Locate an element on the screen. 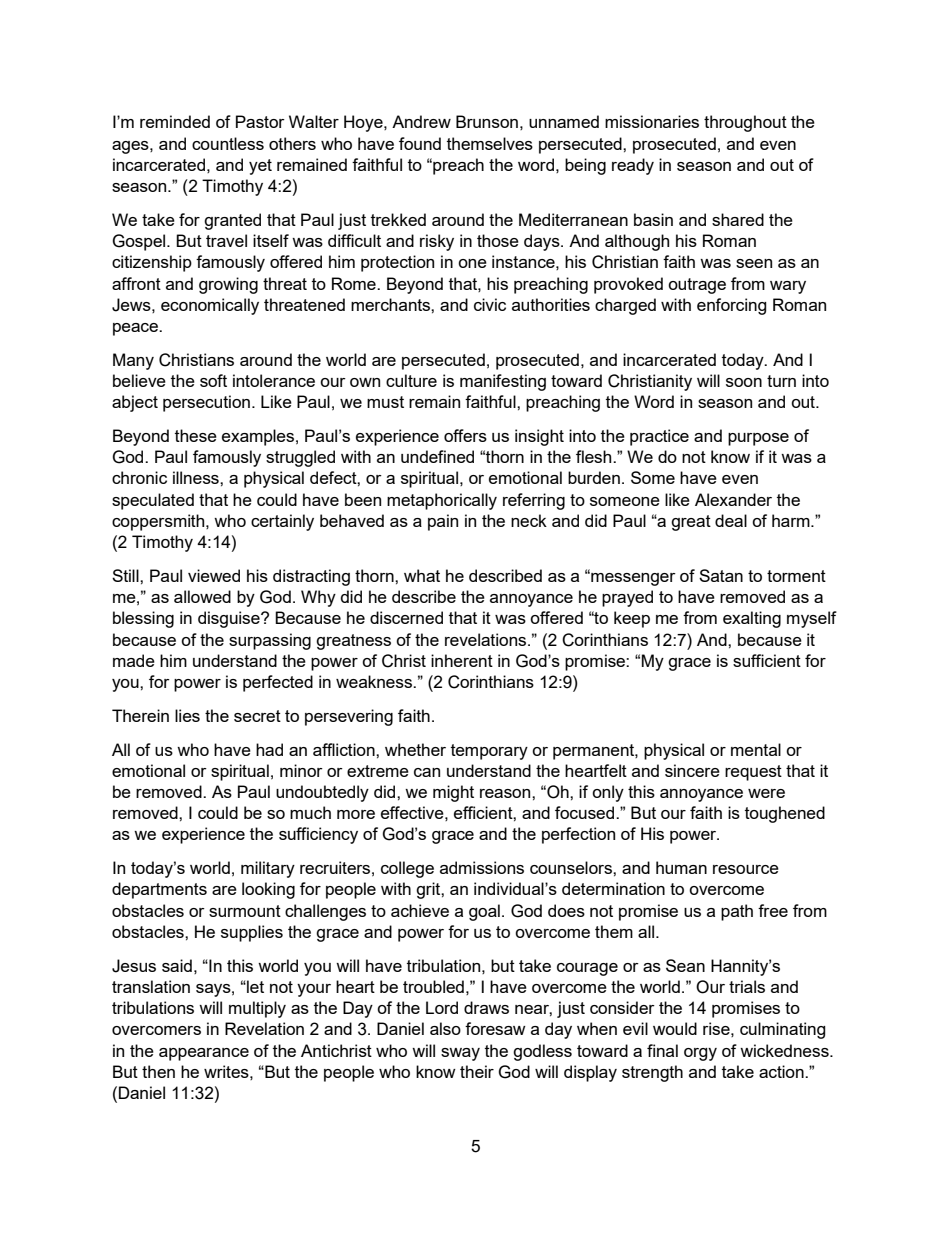 This screenshot has width=952, height=1233. soft is located at coordinates (213, 380).
